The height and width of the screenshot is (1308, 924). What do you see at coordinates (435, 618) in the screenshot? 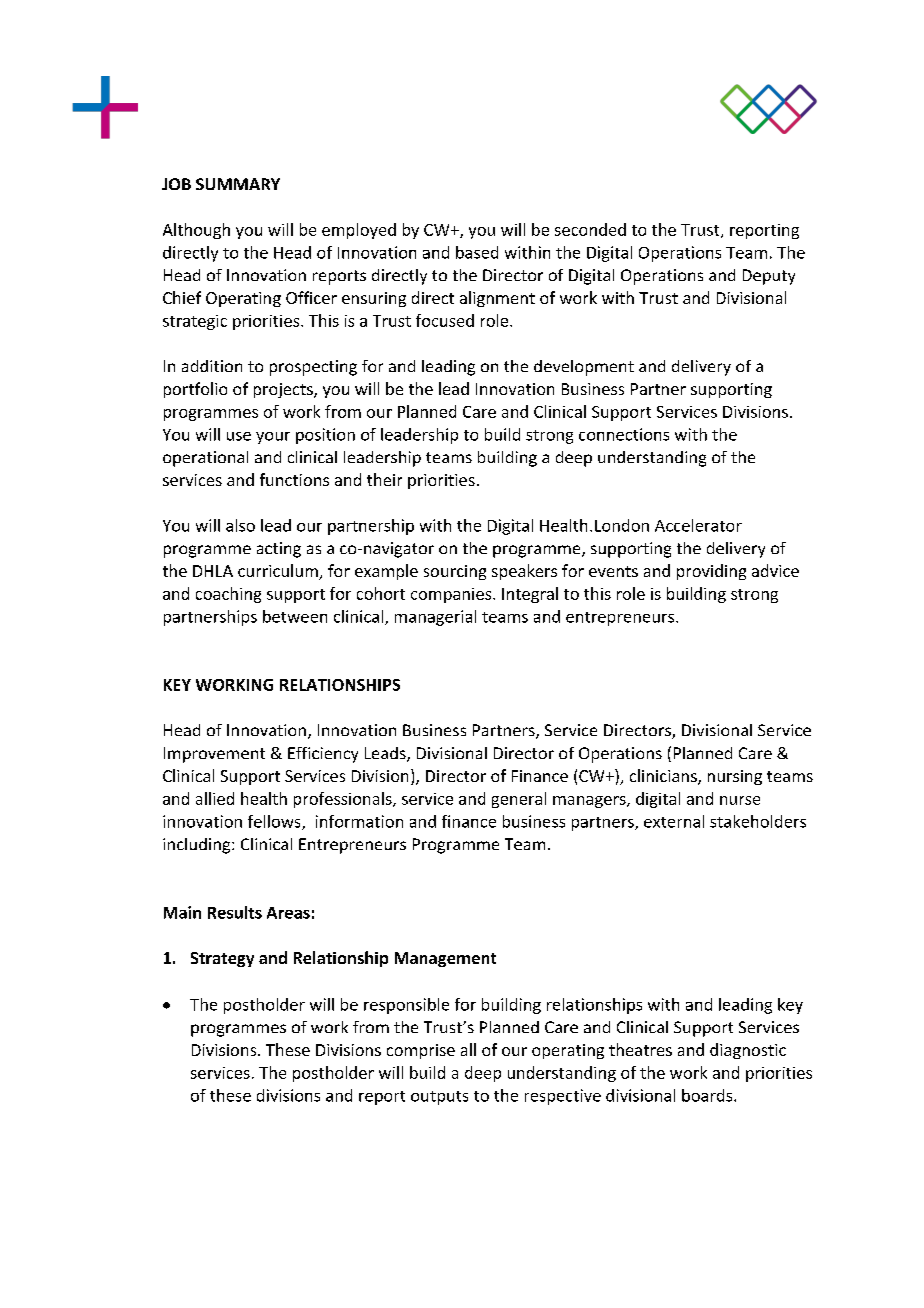
I see `managerial` at bounding box center [435, 618].
